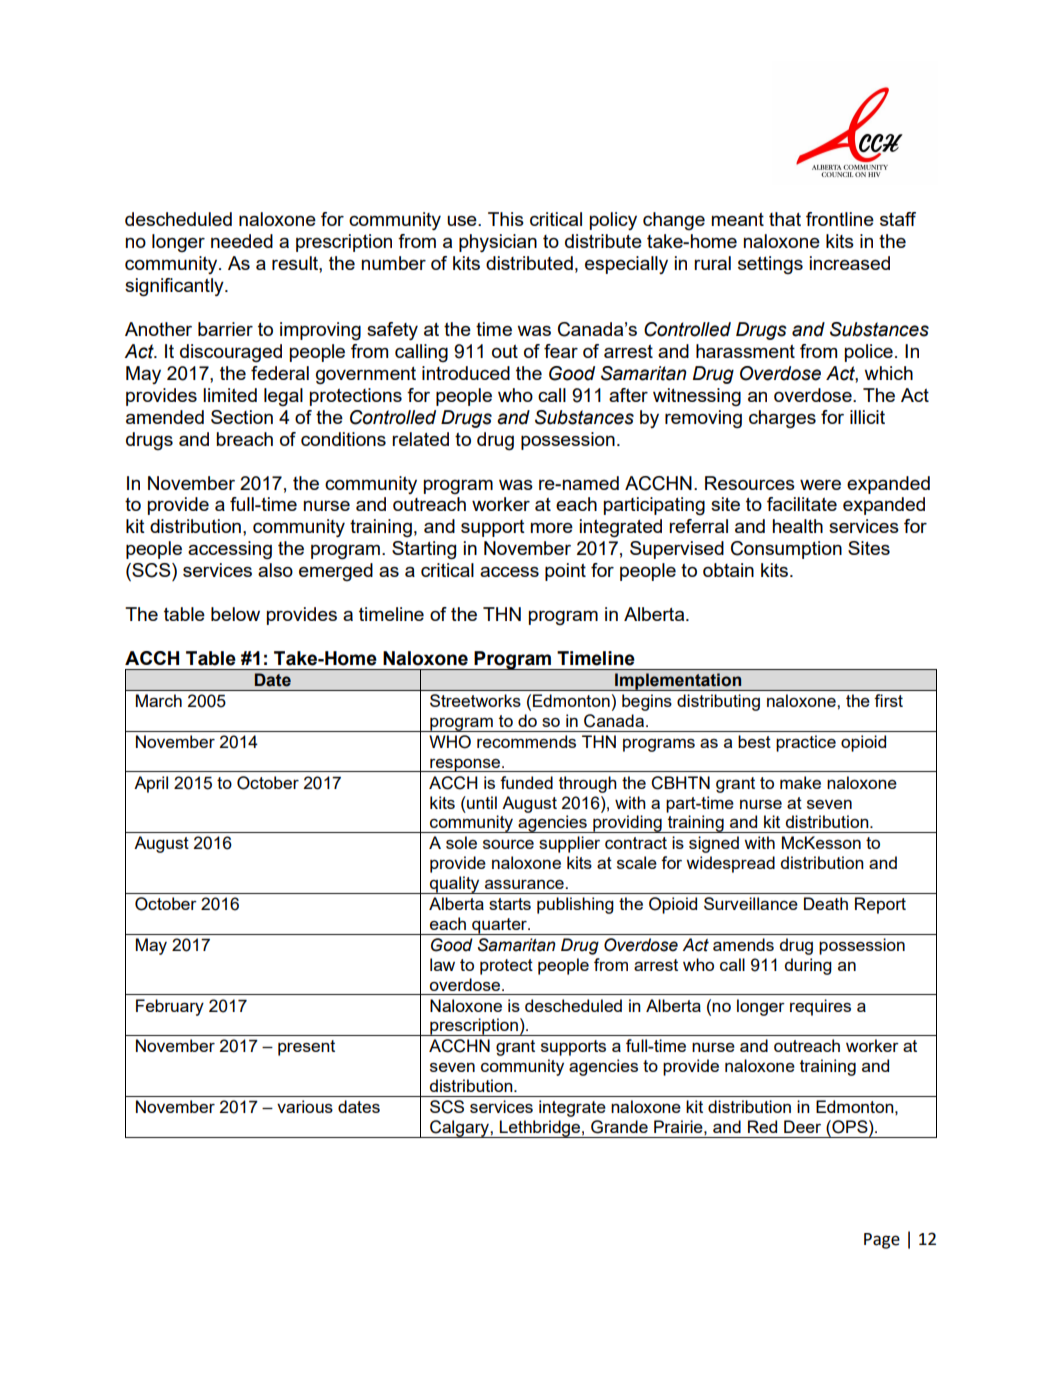 This page has width=1062, height=1374. Describe the element at coordinates (170, 1007) in the page. I see `February` at that location.
